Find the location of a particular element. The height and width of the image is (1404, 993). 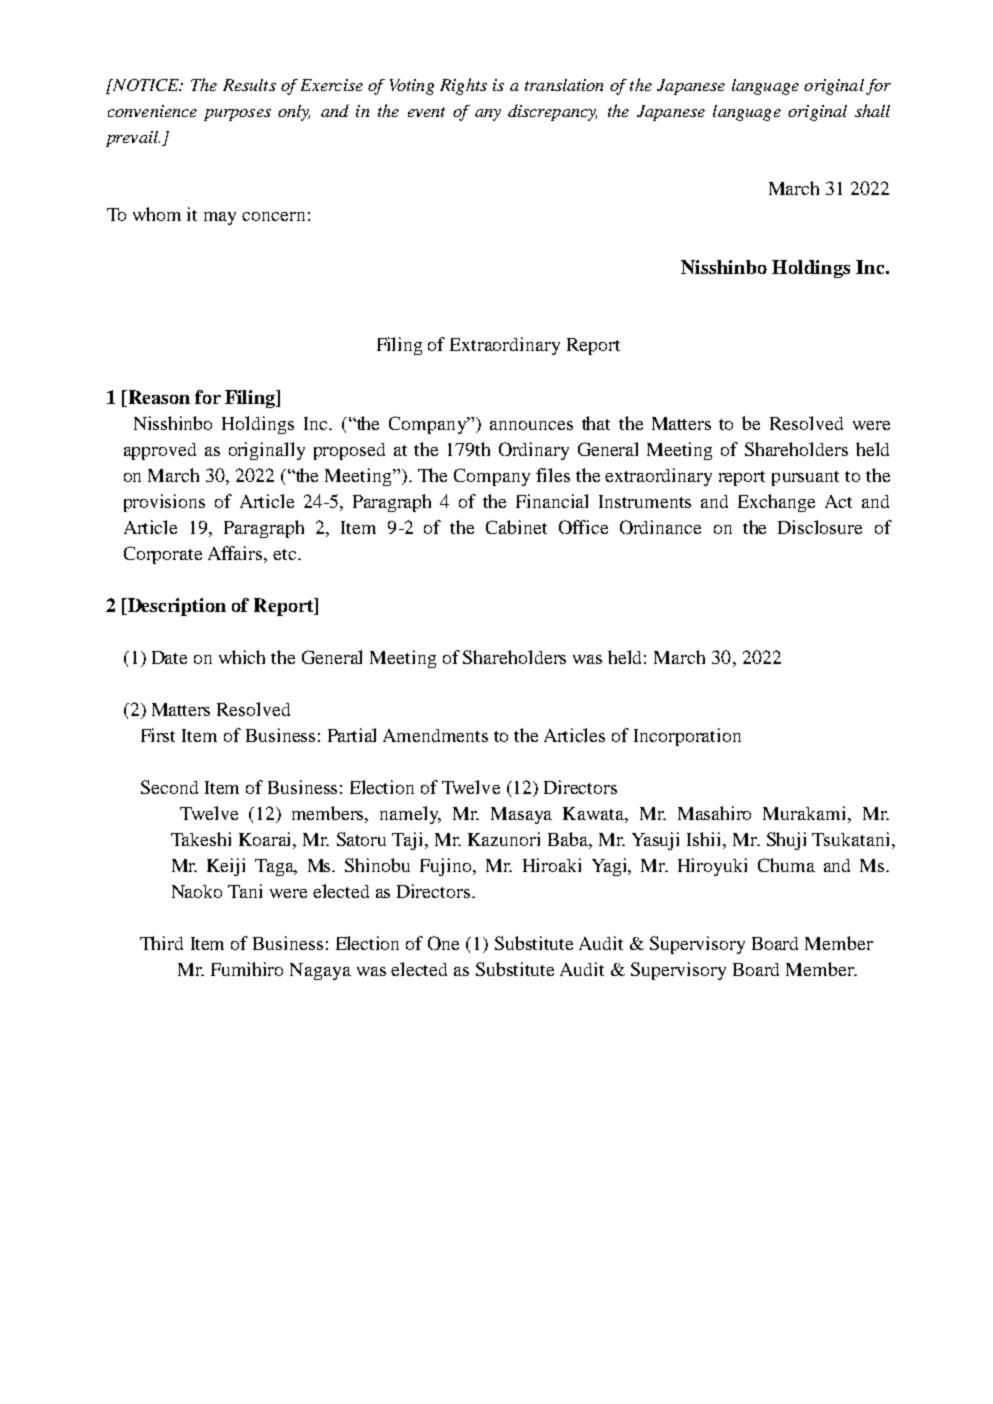

purposes is located at coordinates (237, 115).
